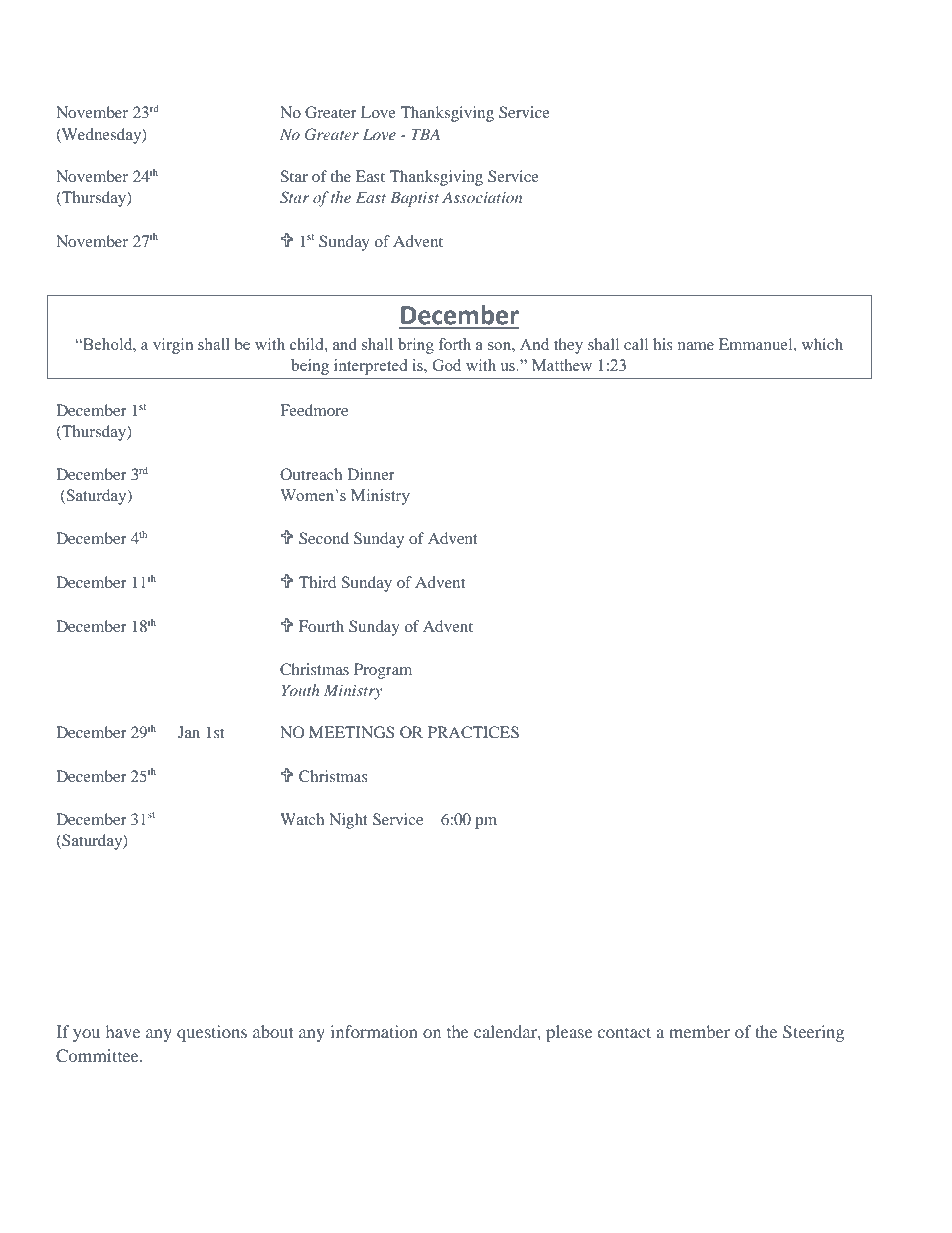  What do you see at coordinates (414, 199) in the screenshot?
I see `Baptist` at bounding box center [414, 199].
